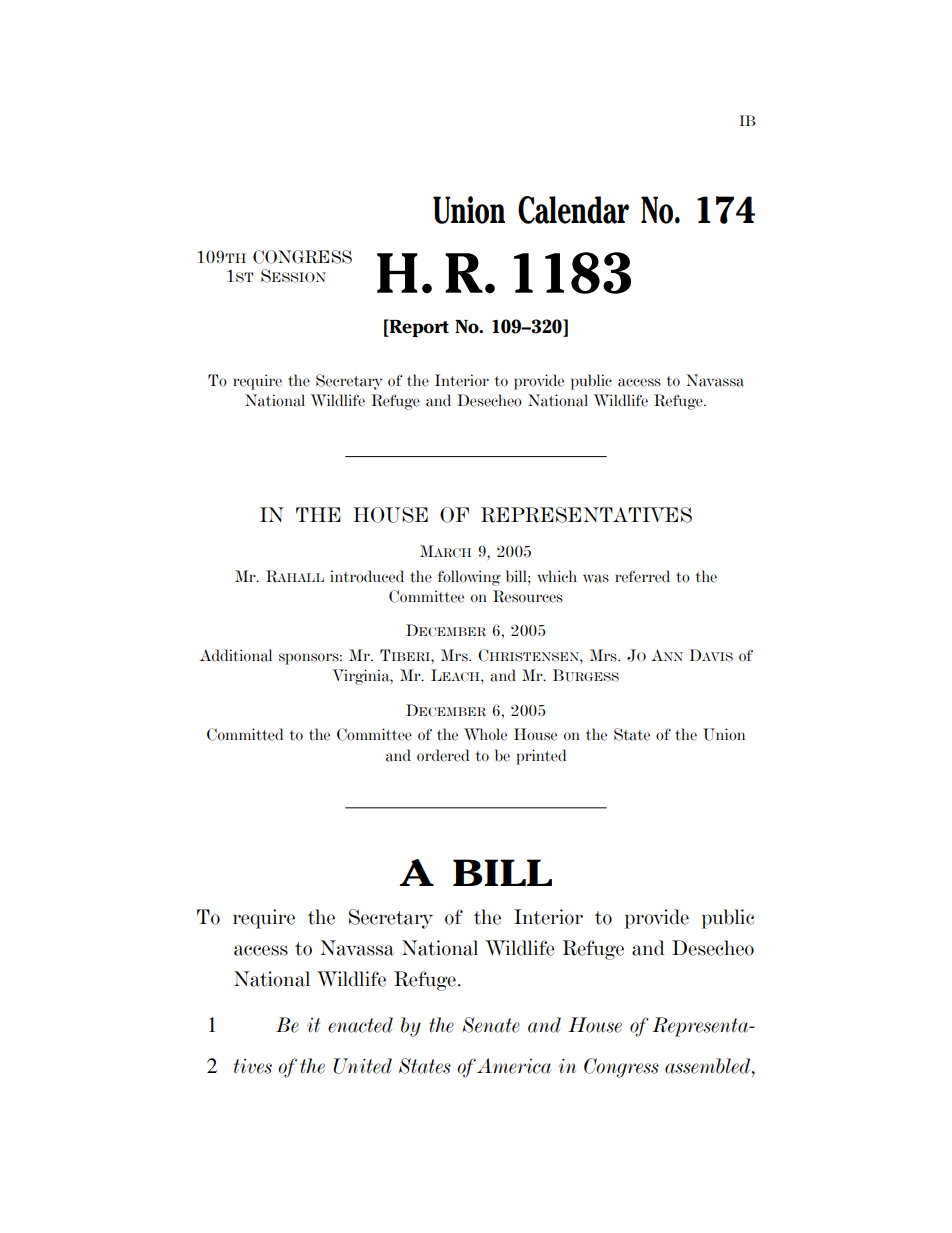  What do you see at coordinates (485, 734) in the page?
I see `Whole` at bounding box center [485, 734].
